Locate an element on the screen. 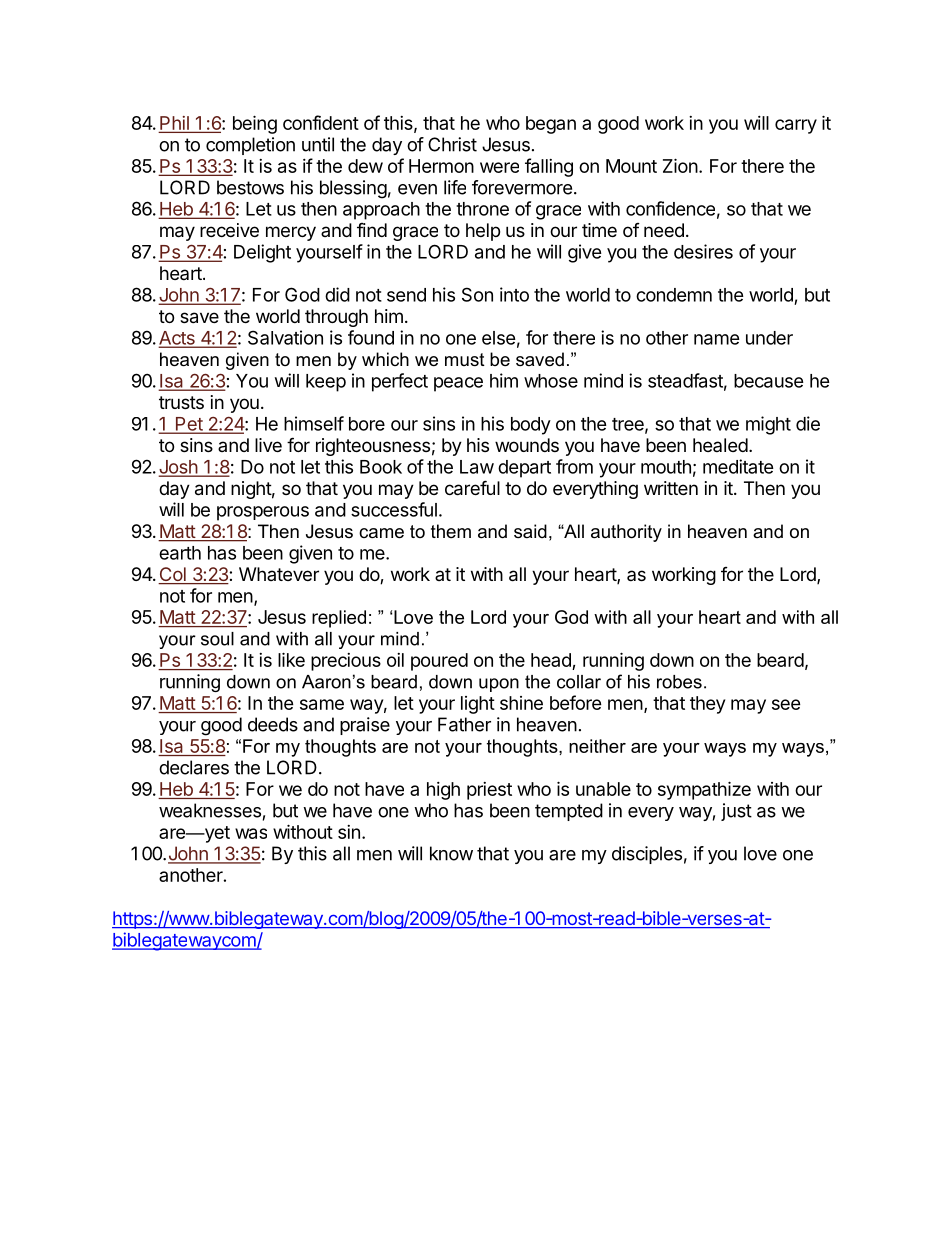  upon is located at coordinates (499, 685).
